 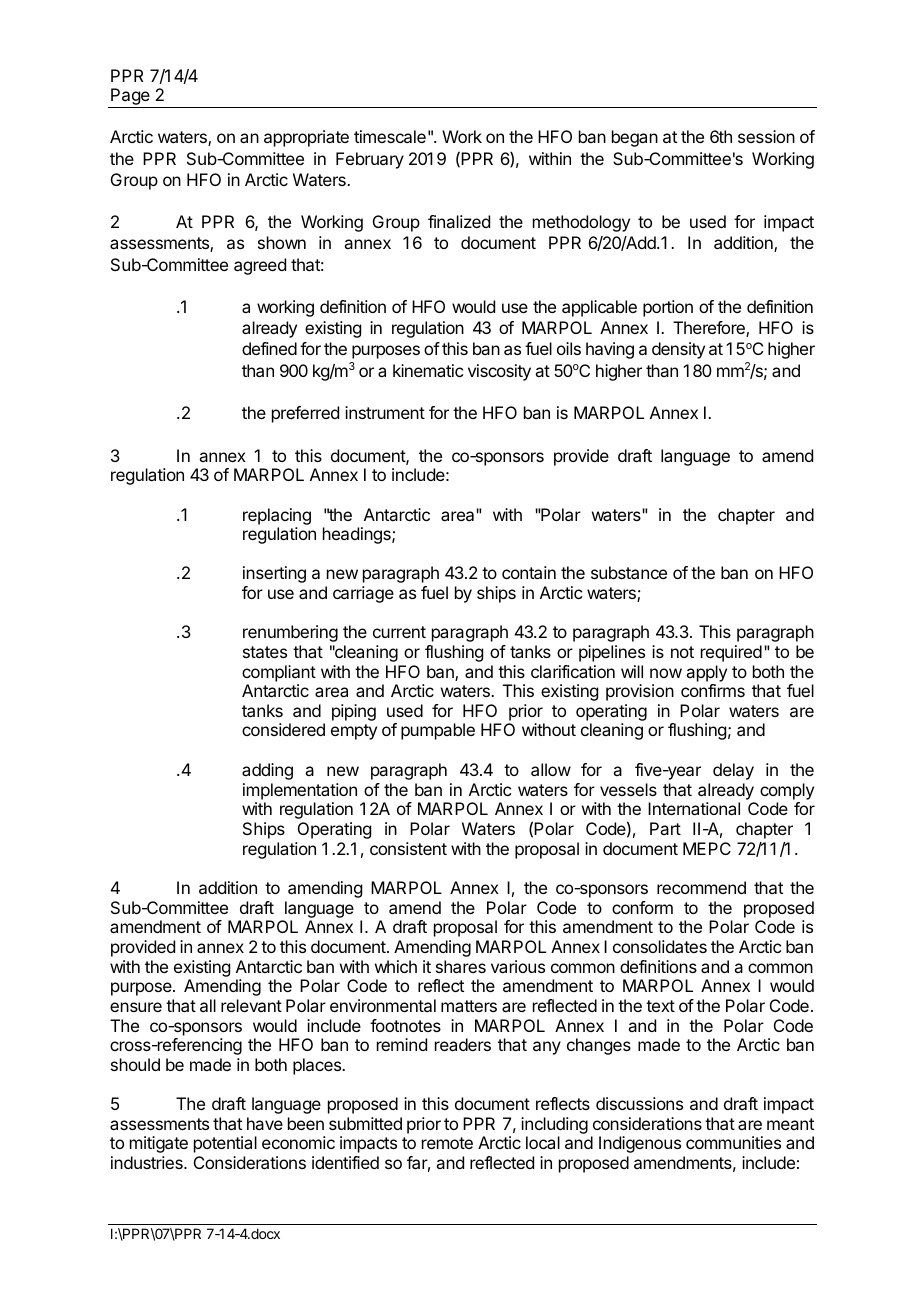 I want to click on potential, so click(x=225, y=1144).
